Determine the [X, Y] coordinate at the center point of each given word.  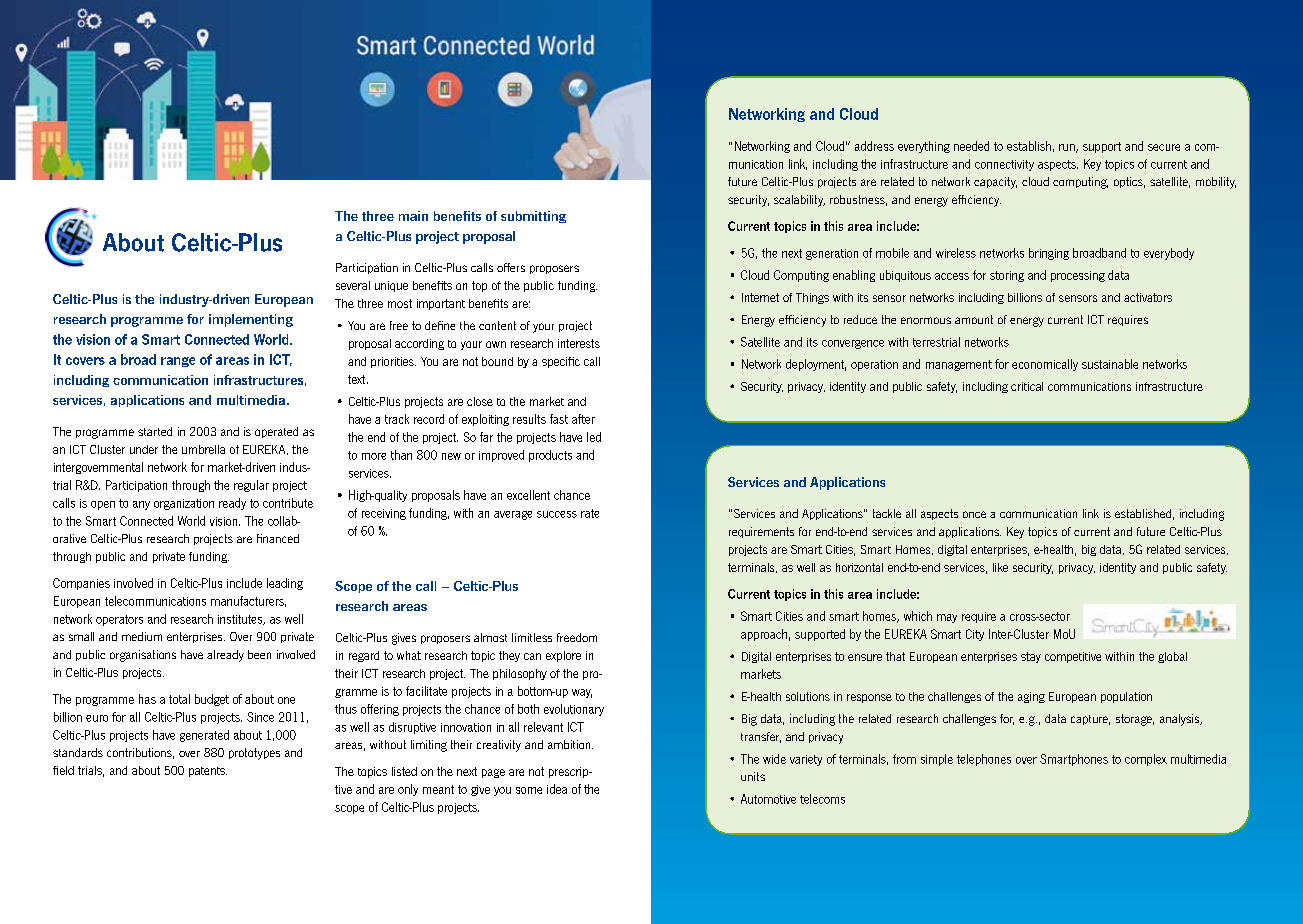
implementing [251, 320]
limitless [532, 637]
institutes [241, 620]
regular [251, 486]
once [974, 514]
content [497, 325]
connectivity [1004, 165]
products [550, 456]
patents [208, 772]
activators [1148, 297]
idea [557, 789]
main [413, 216]
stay [1031, 657]
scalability [799, 201]
